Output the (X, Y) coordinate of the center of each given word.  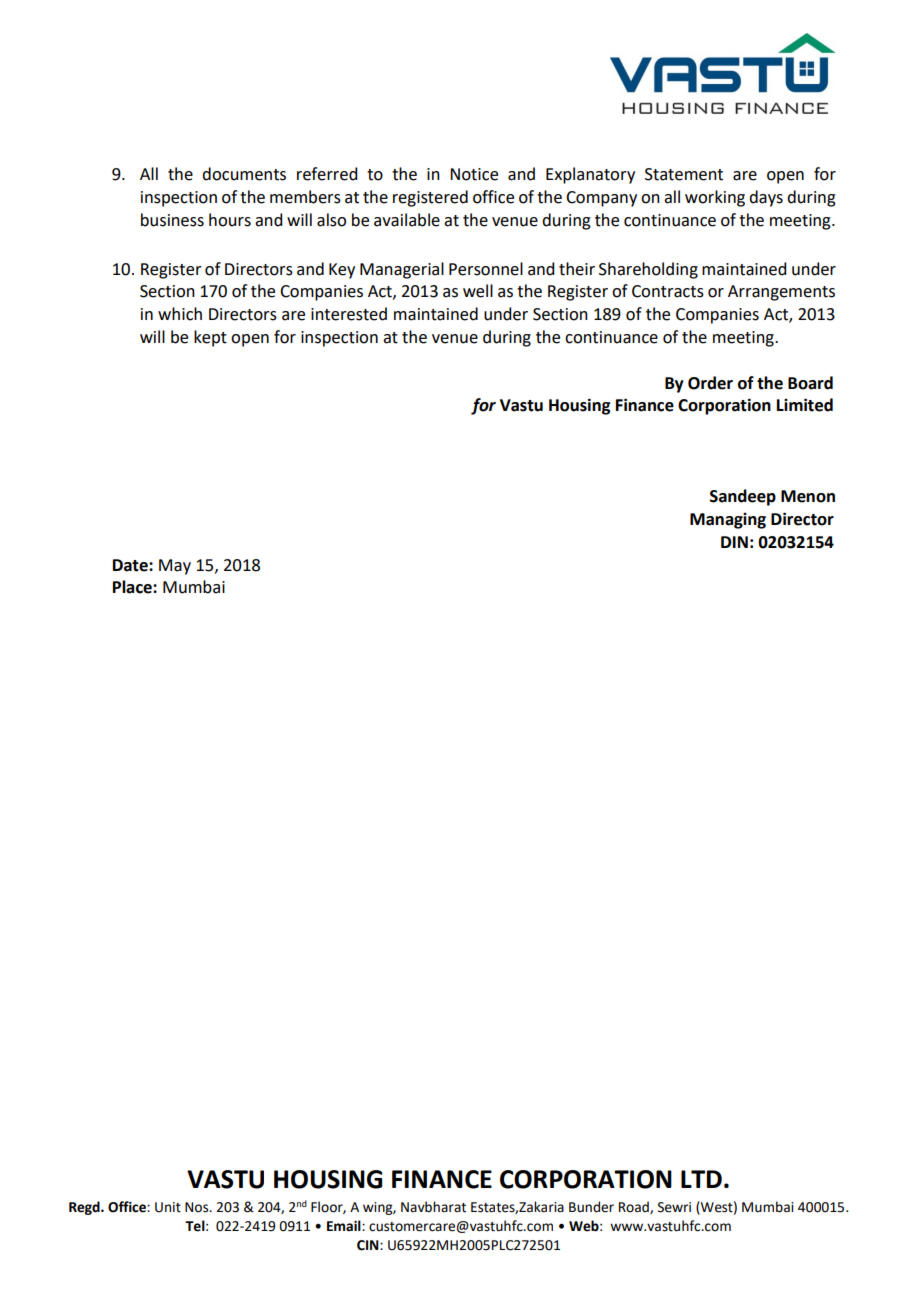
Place (133, 587)
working (715, 198)
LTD (701, 1179)
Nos (198, 1207)
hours (230, 220)
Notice (474, 174)
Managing (728, 521)
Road (635, 1207)
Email (345, 1225)
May (175, 567)
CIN (369, 1245)
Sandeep (743, 497)
